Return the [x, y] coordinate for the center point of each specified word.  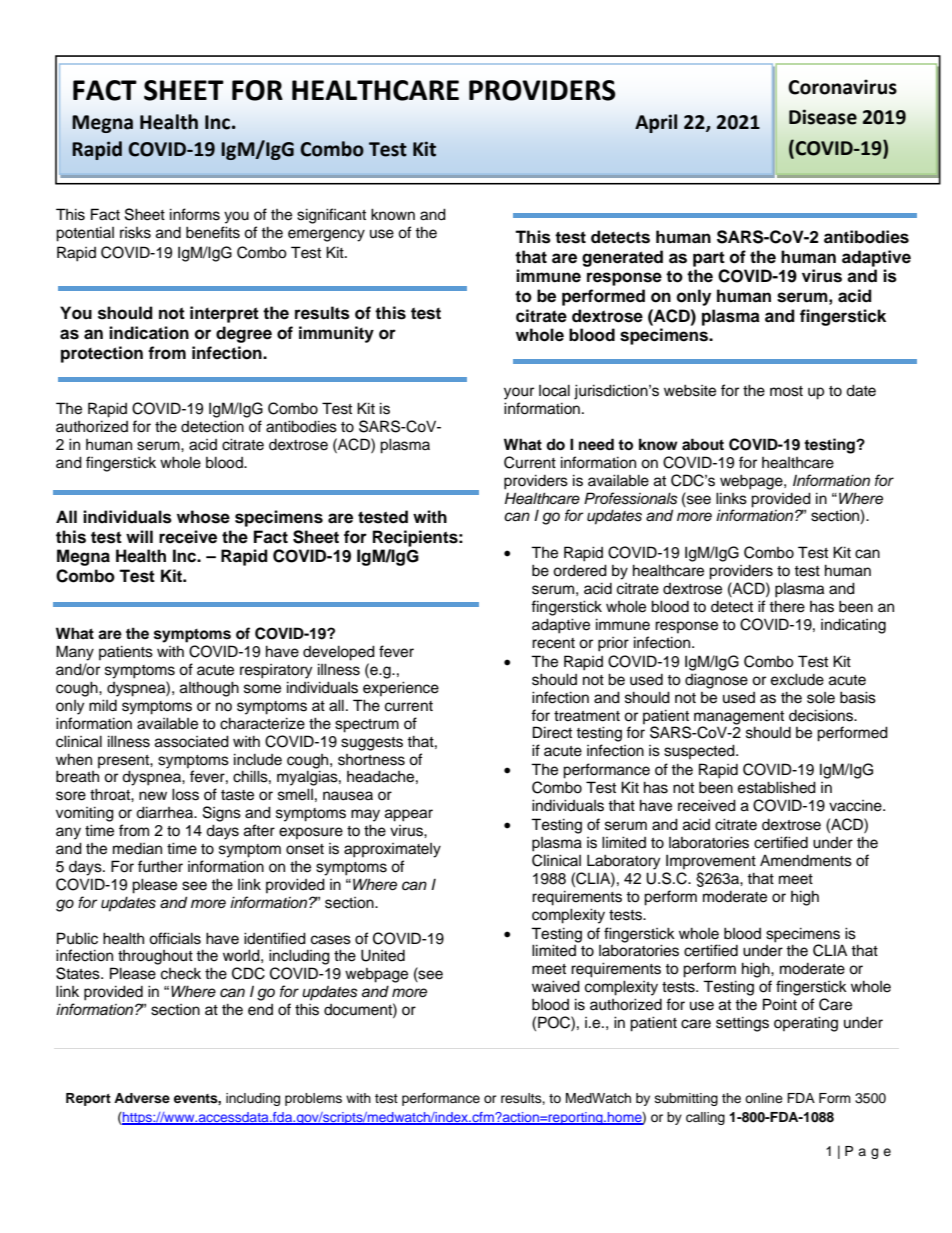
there [787, 606]
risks [135, 233]
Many [75, 653]
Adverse [142, 1098]
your [519, 393]
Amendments [806, 861]
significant [331, 216]
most [786, 391]
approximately [392, 850]
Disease [823, 117]
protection [102, 354]
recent [553, 643]
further [160, 866]
